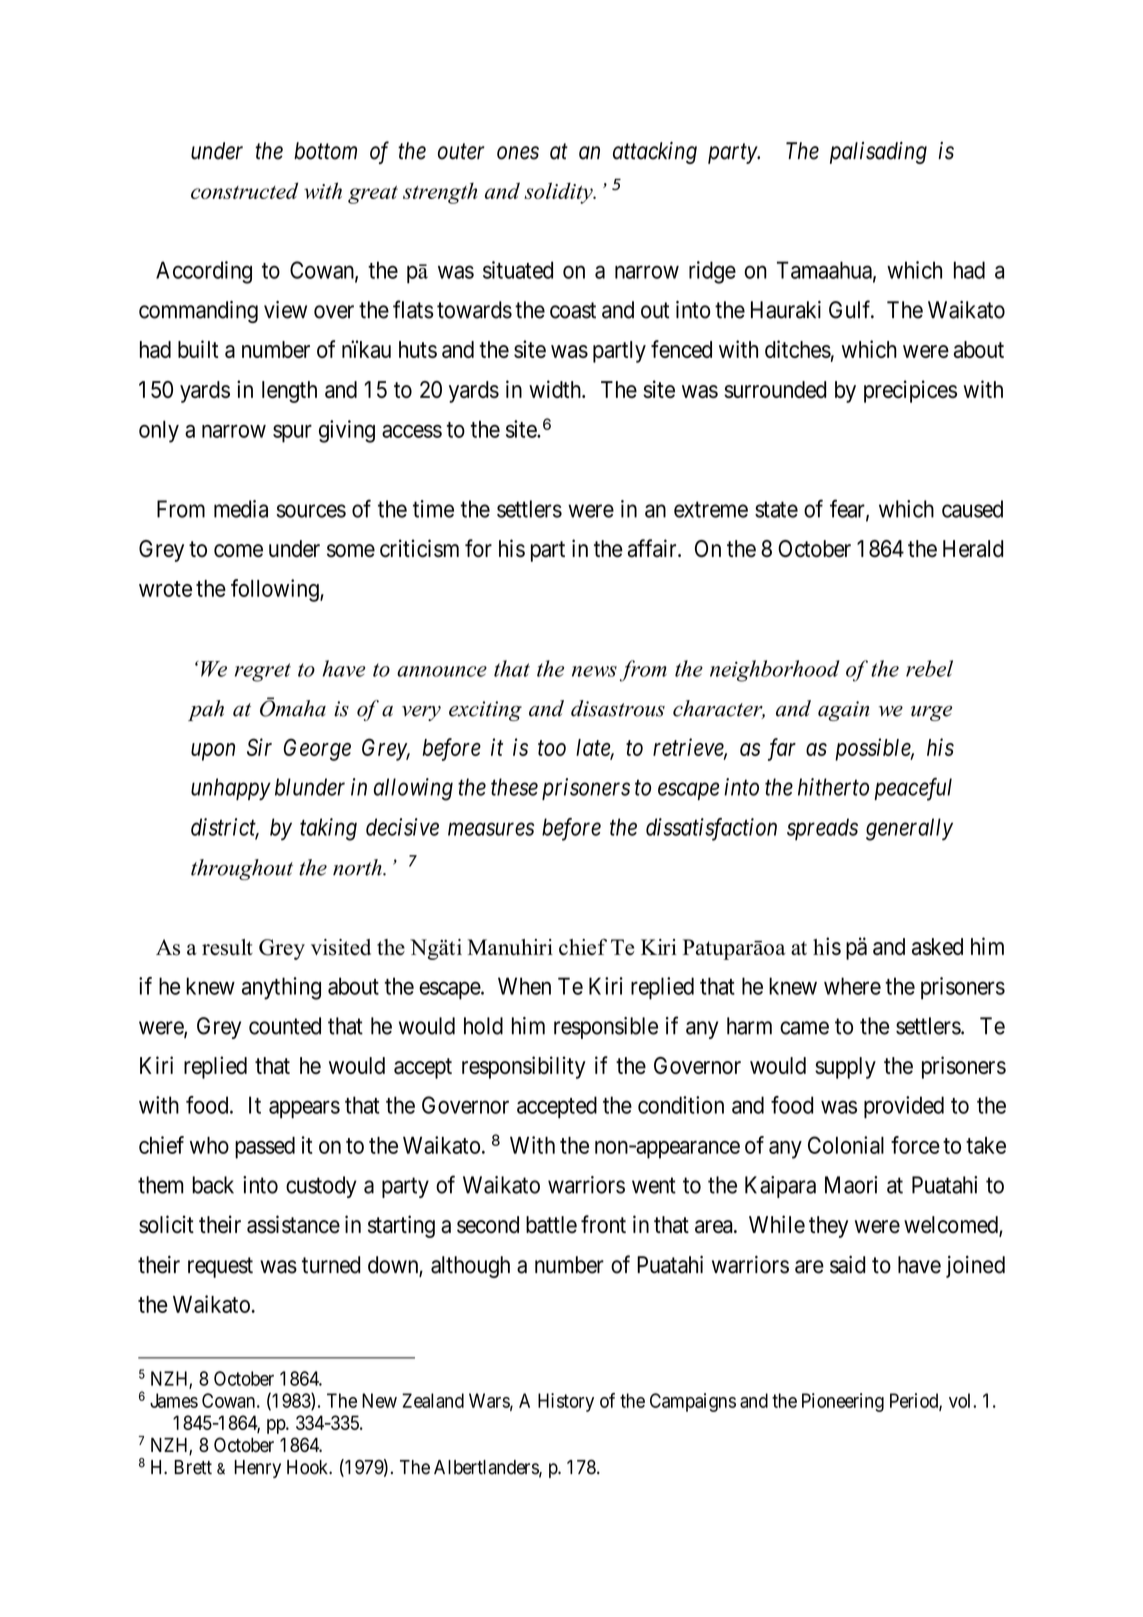 This screenshot has width=1143, height=1617. Describe the element at coordinates (257, 1469) in the screenshot. I see `Henry` at that location.
